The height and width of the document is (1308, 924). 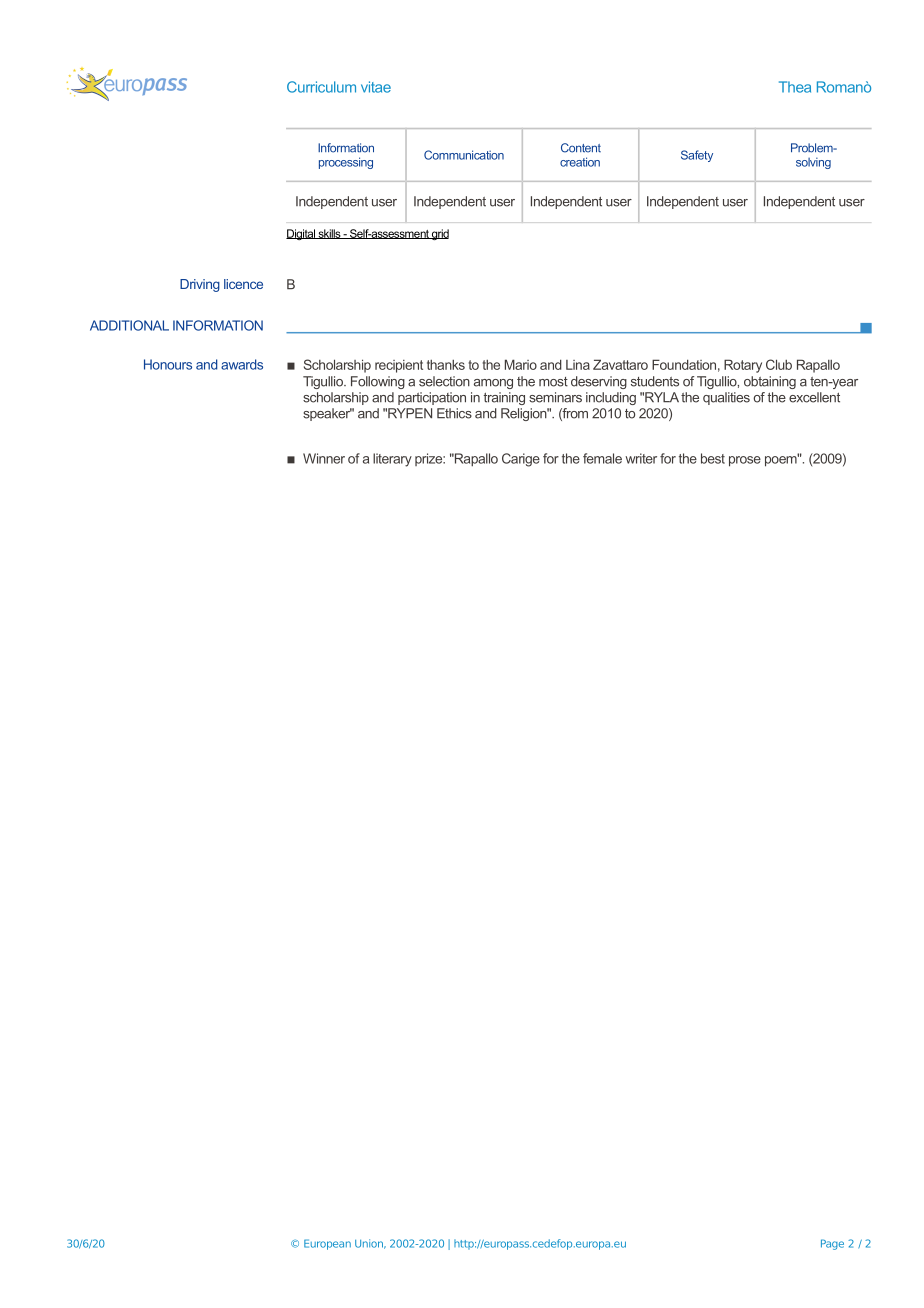 What do you see at coordinates (327, 1244) in the document?
I see `European` at bounding box center [327, 1244].
